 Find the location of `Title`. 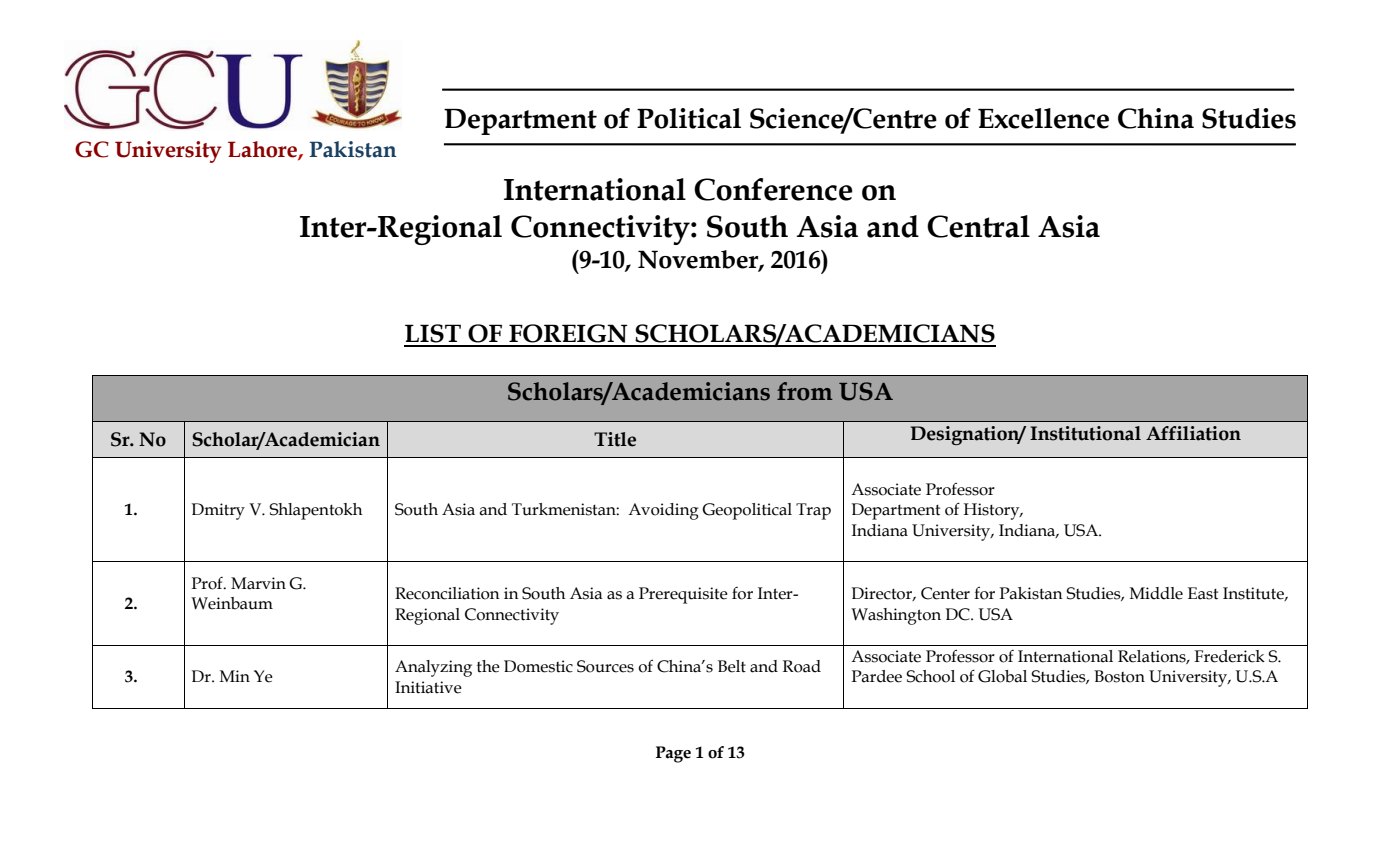

Title is located at coordinates (615, 439).
